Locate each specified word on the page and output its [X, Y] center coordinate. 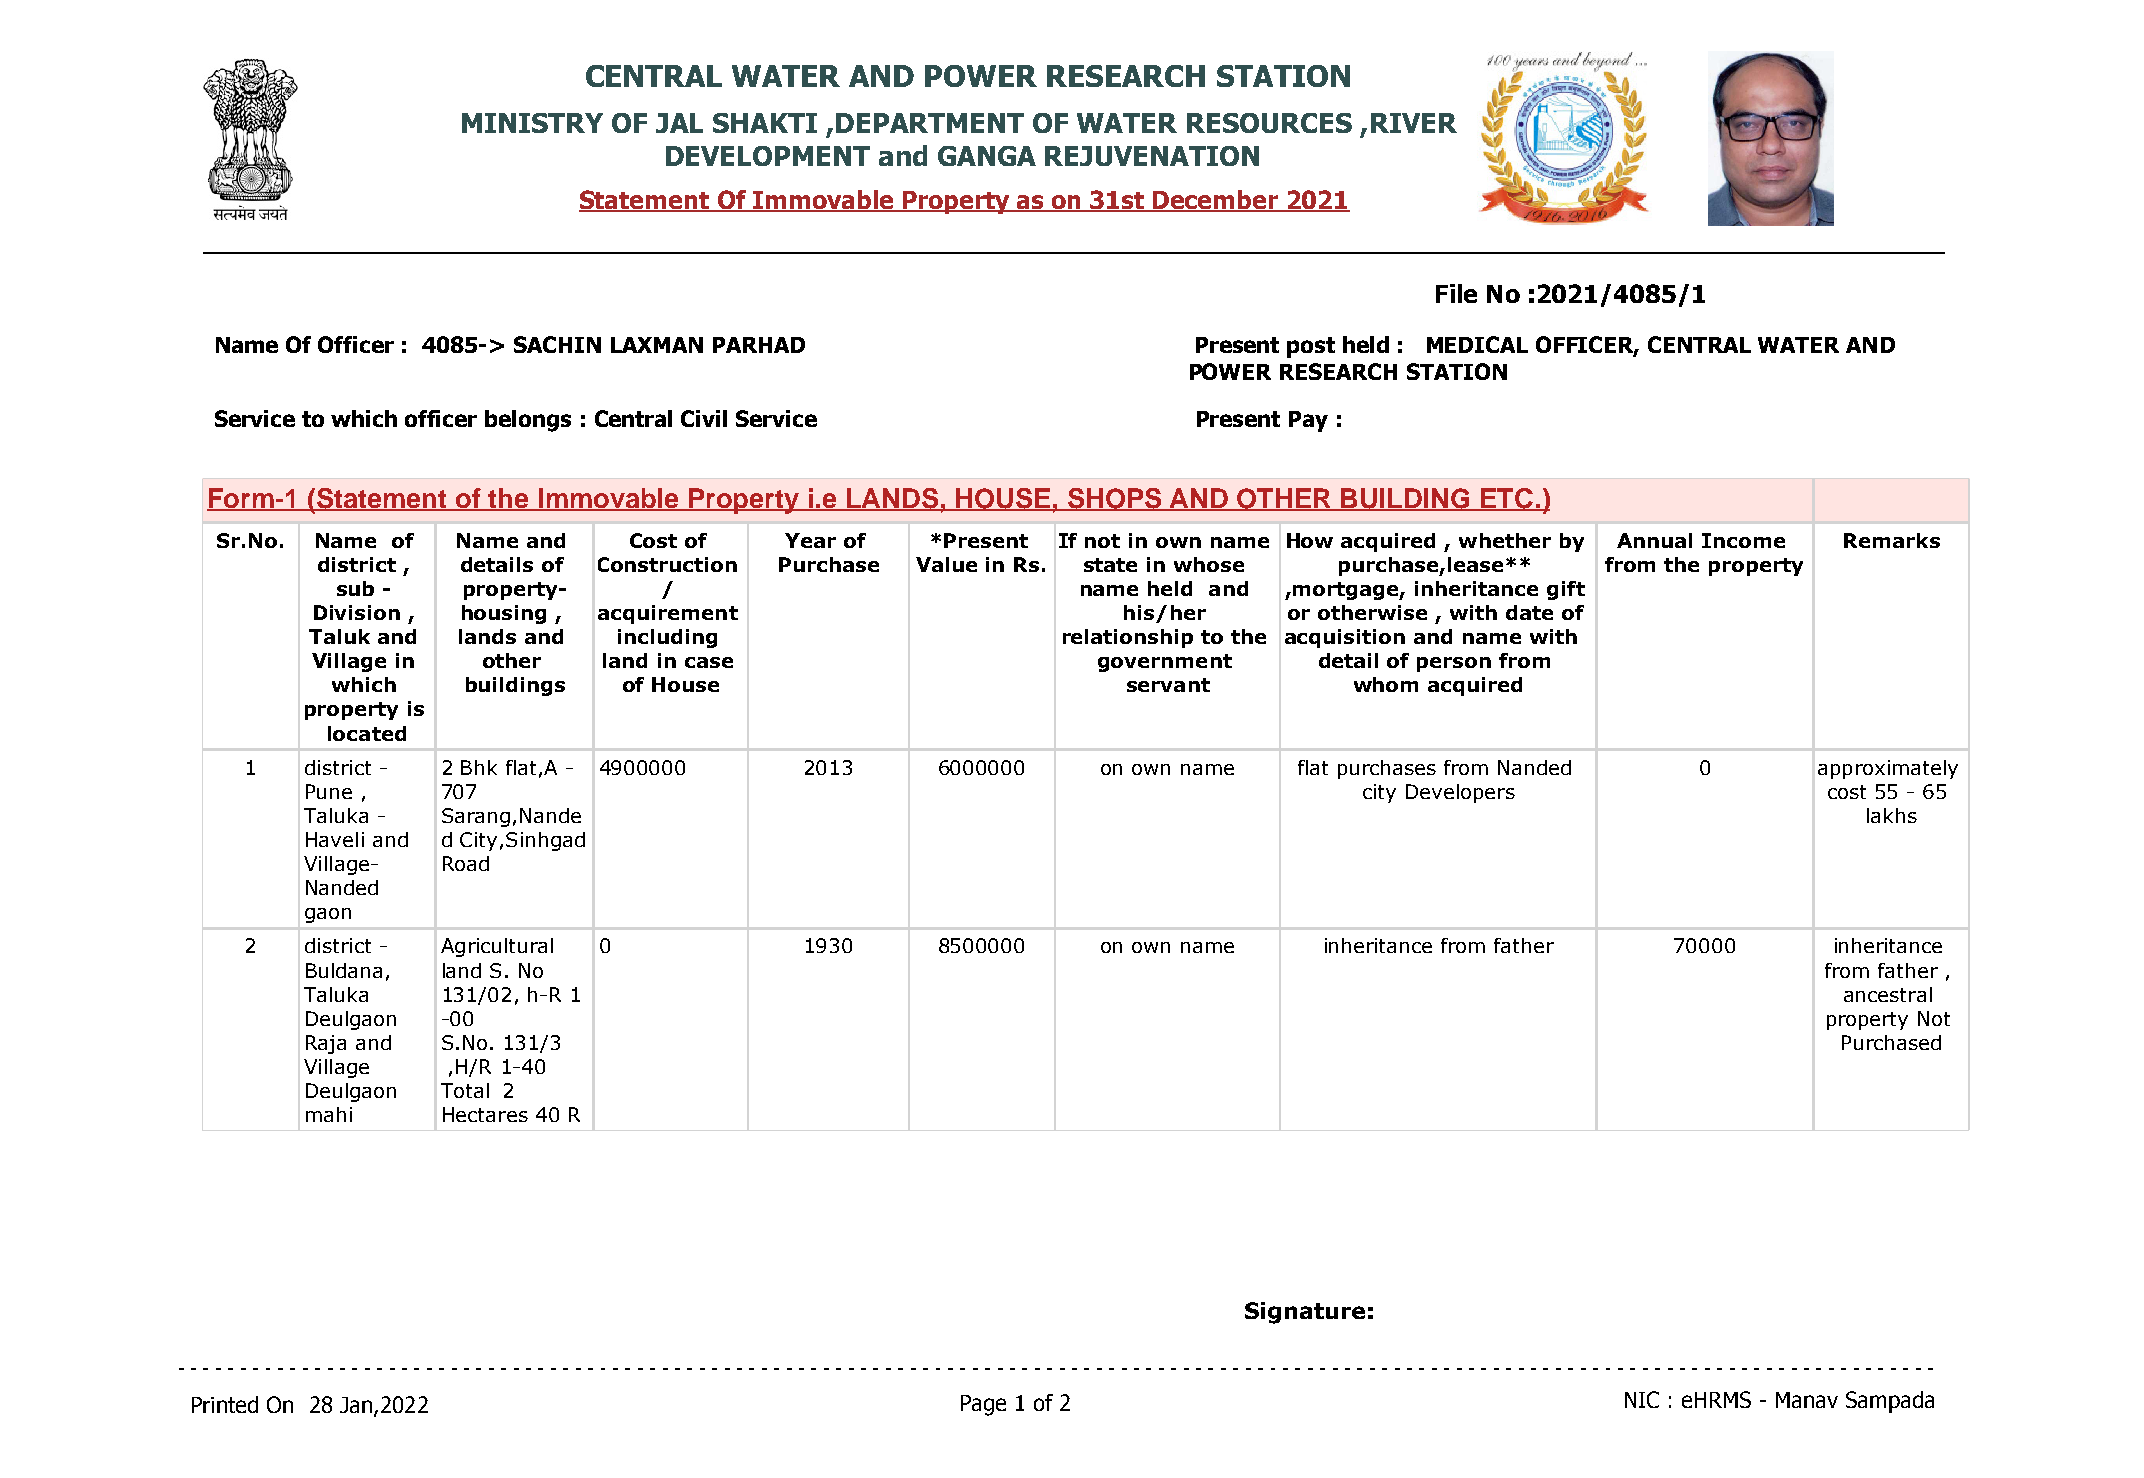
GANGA [987, 156]
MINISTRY [532, 123]
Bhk [479, 767]
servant [1168, 685]
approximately [1888, 769]
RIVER [1414, 123]
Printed [225, 1404]
